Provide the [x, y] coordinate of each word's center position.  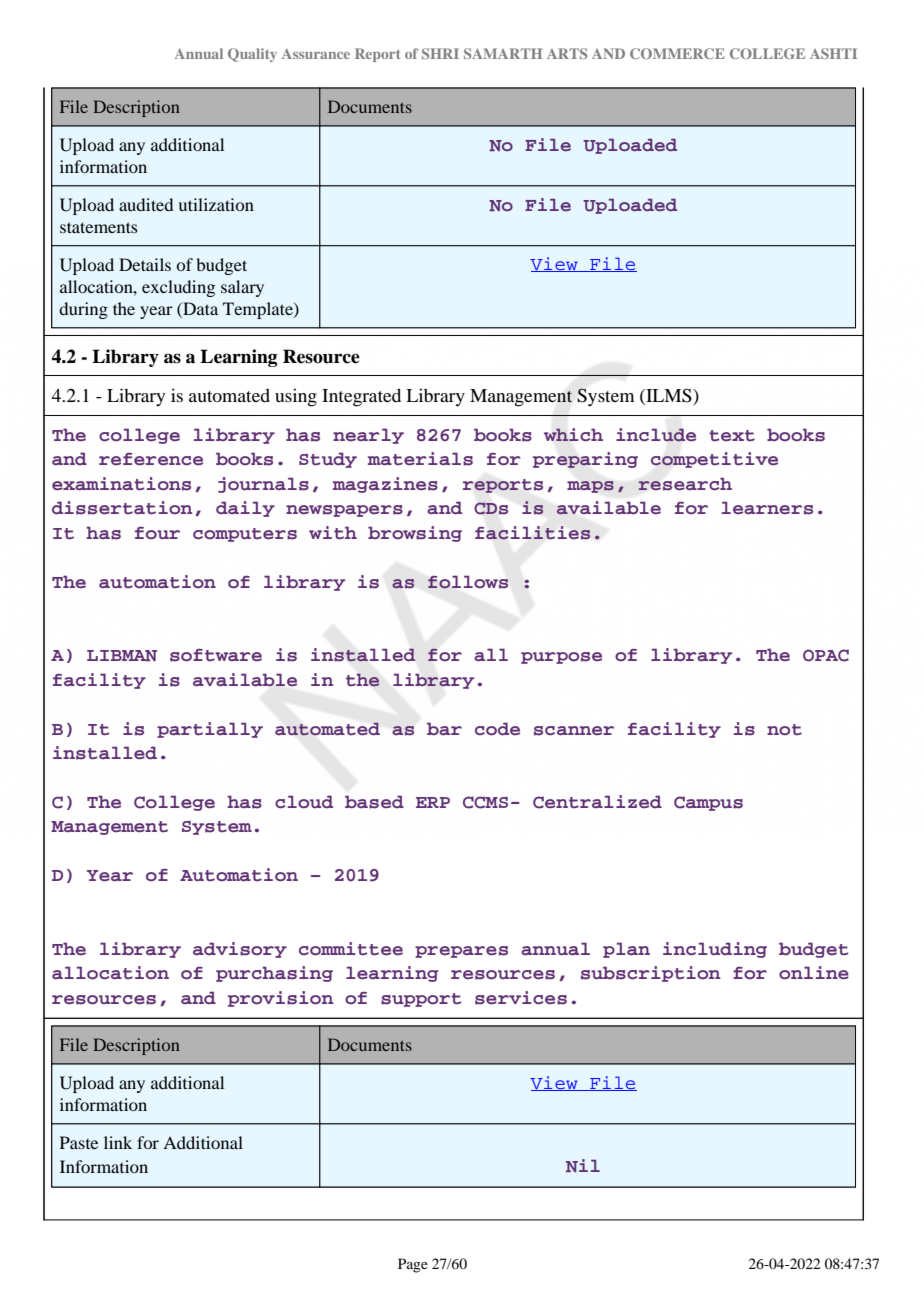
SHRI [440, 53]
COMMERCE [677, 53]
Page [413, 1265]
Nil [583, 1165]
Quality [252, 55]
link [118, 1142]
